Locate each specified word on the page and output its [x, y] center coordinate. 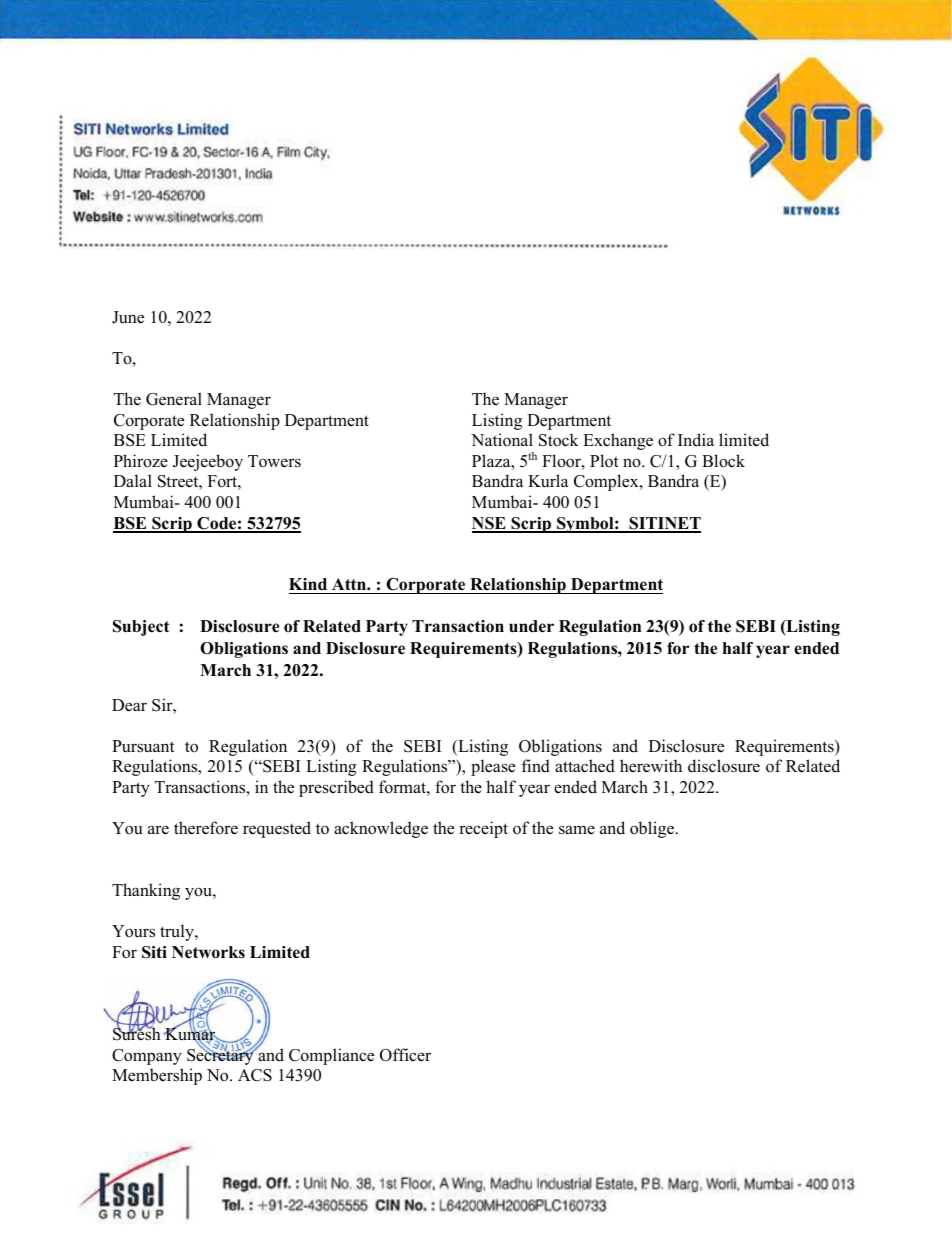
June [128, 317]
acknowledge [381, 829]
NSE [490, 524]
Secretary [221, 1056]
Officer [405, 1055]
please [493, 767]
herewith [651, 766]
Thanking [146, 891]
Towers [274, 461]
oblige [652, 829]
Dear [129, 705]
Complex [607, 482]
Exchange [618, 441]
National [502, 440]
